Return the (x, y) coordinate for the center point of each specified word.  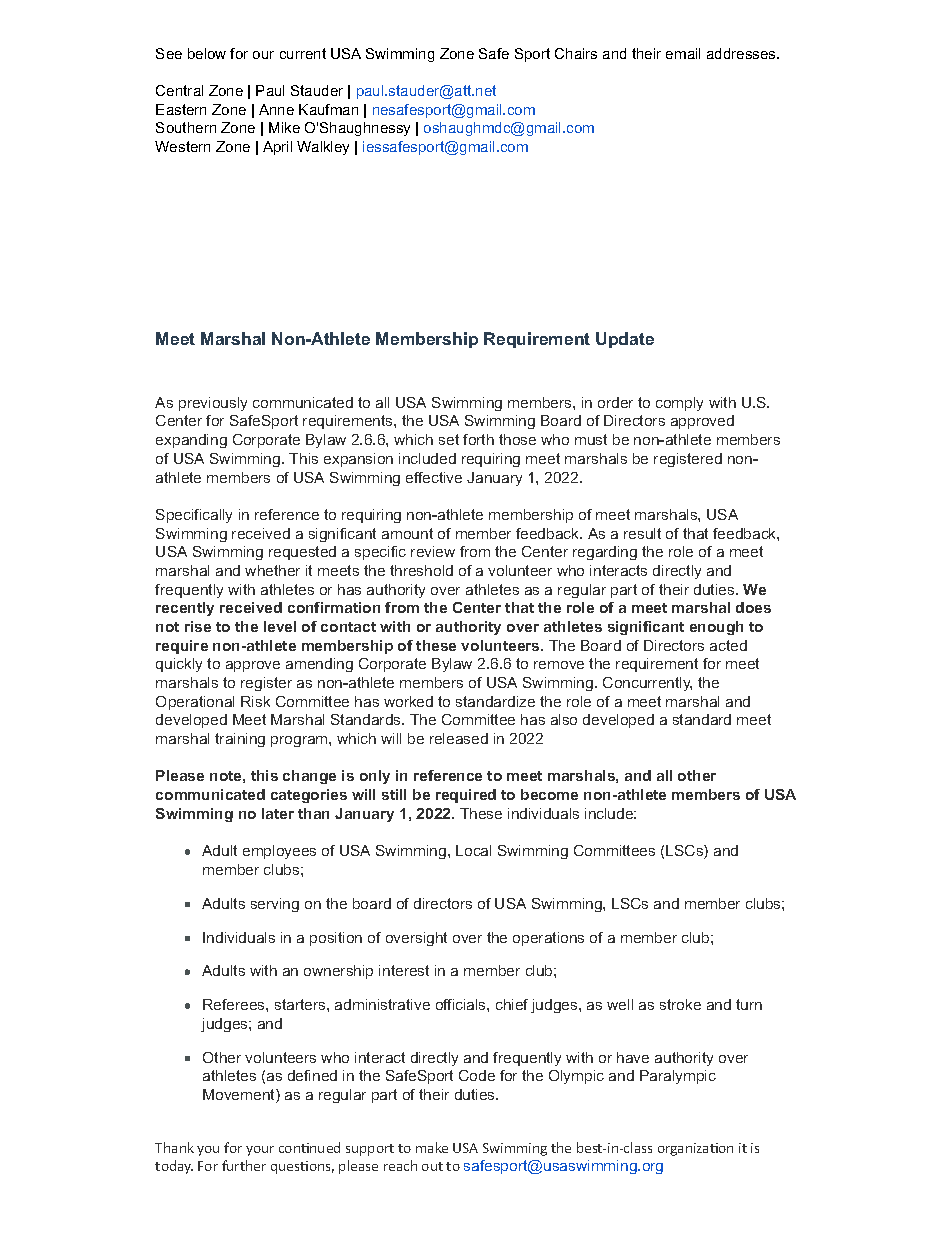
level (280, 626)
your (260, 1151)
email (683, 53)
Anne (276, 109)
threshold (421, 570)
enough (716, 628)
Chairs (576, 53)
